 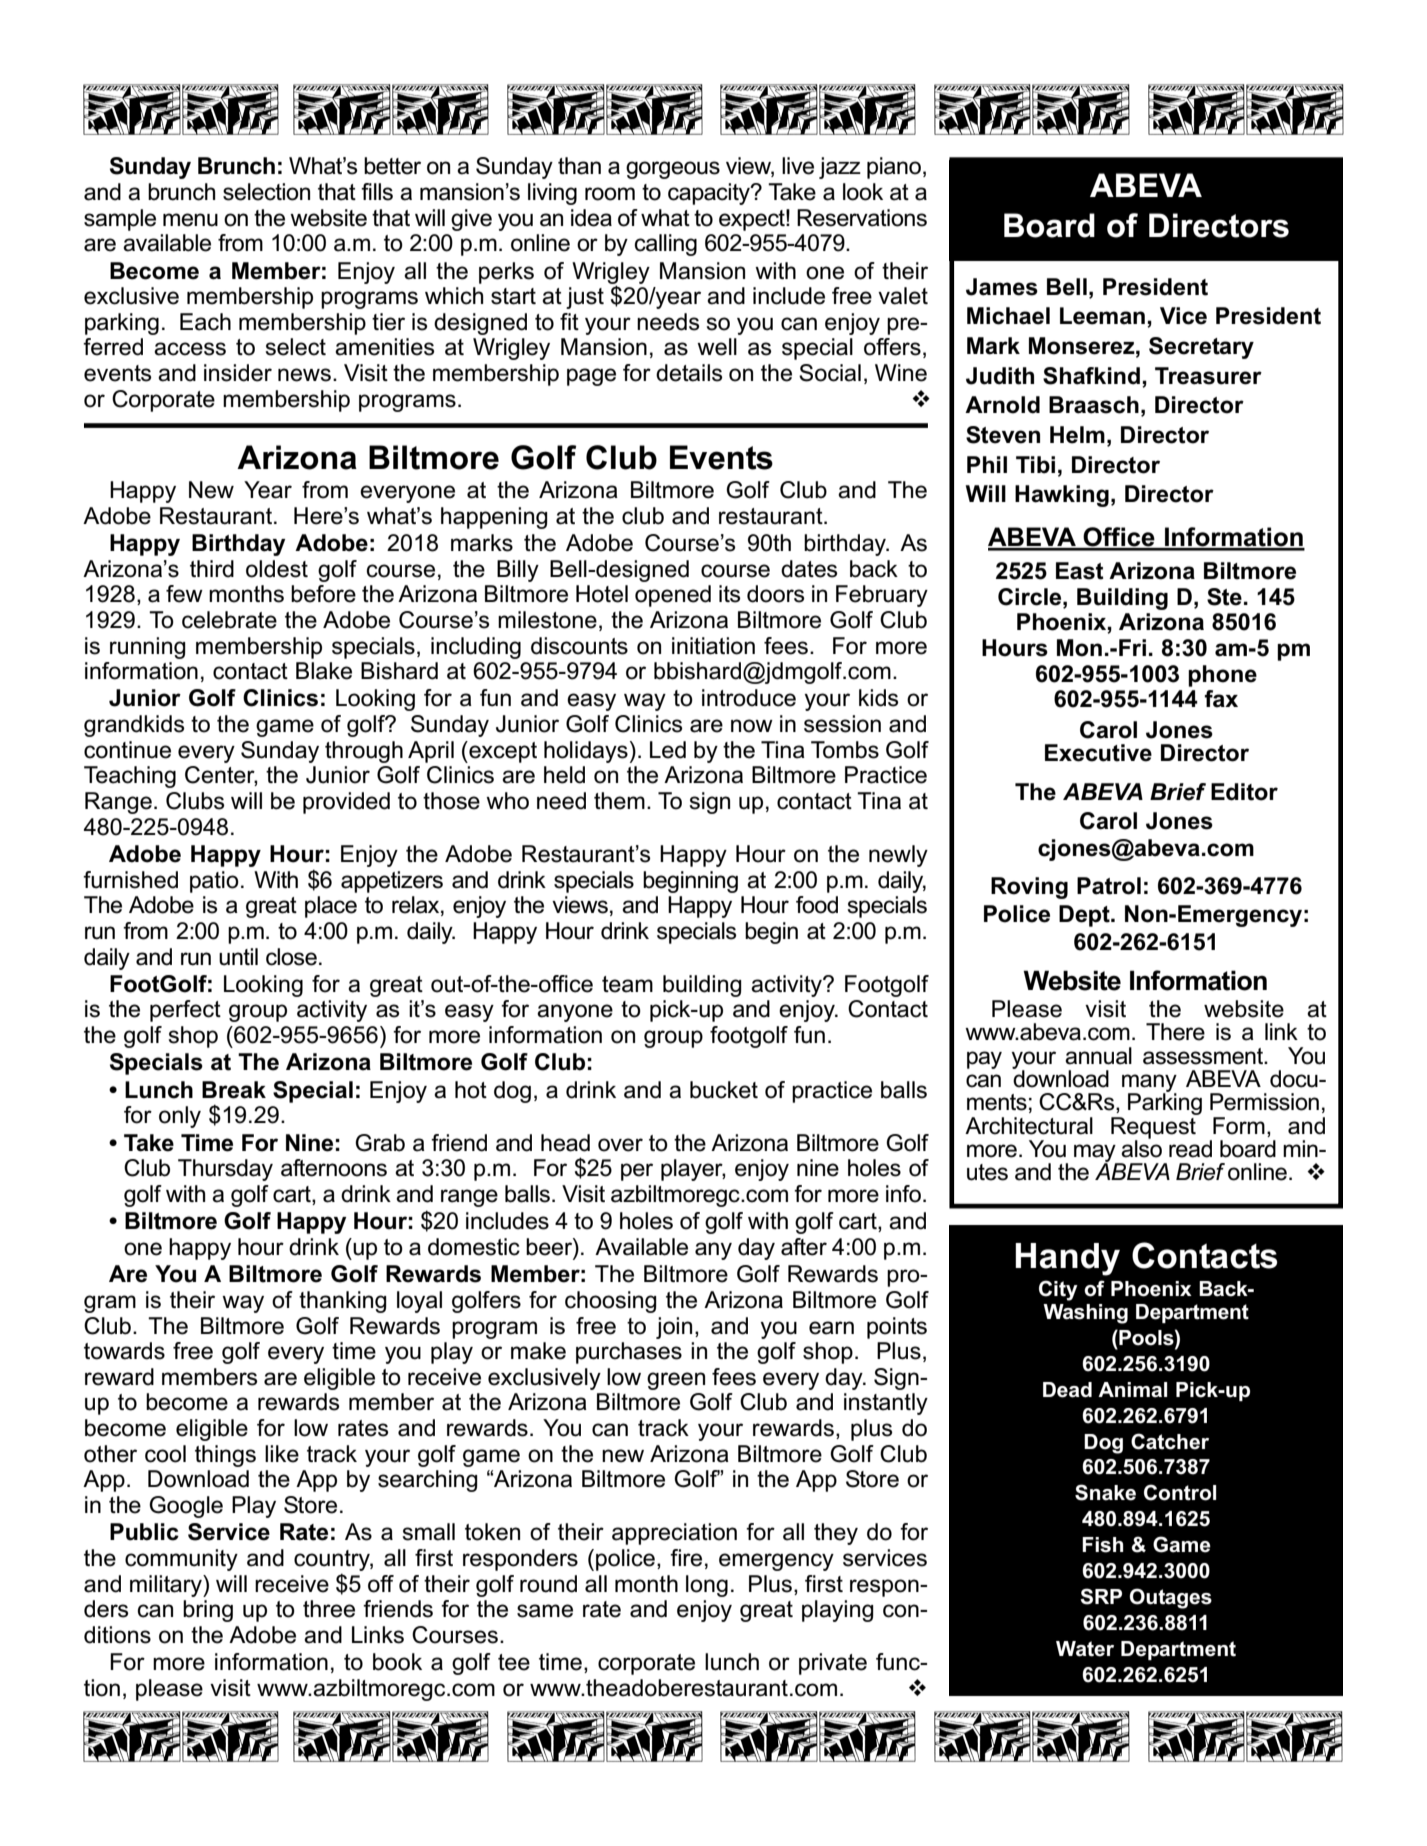 I want to click on Thursday, so click(x=225, y=1170).
